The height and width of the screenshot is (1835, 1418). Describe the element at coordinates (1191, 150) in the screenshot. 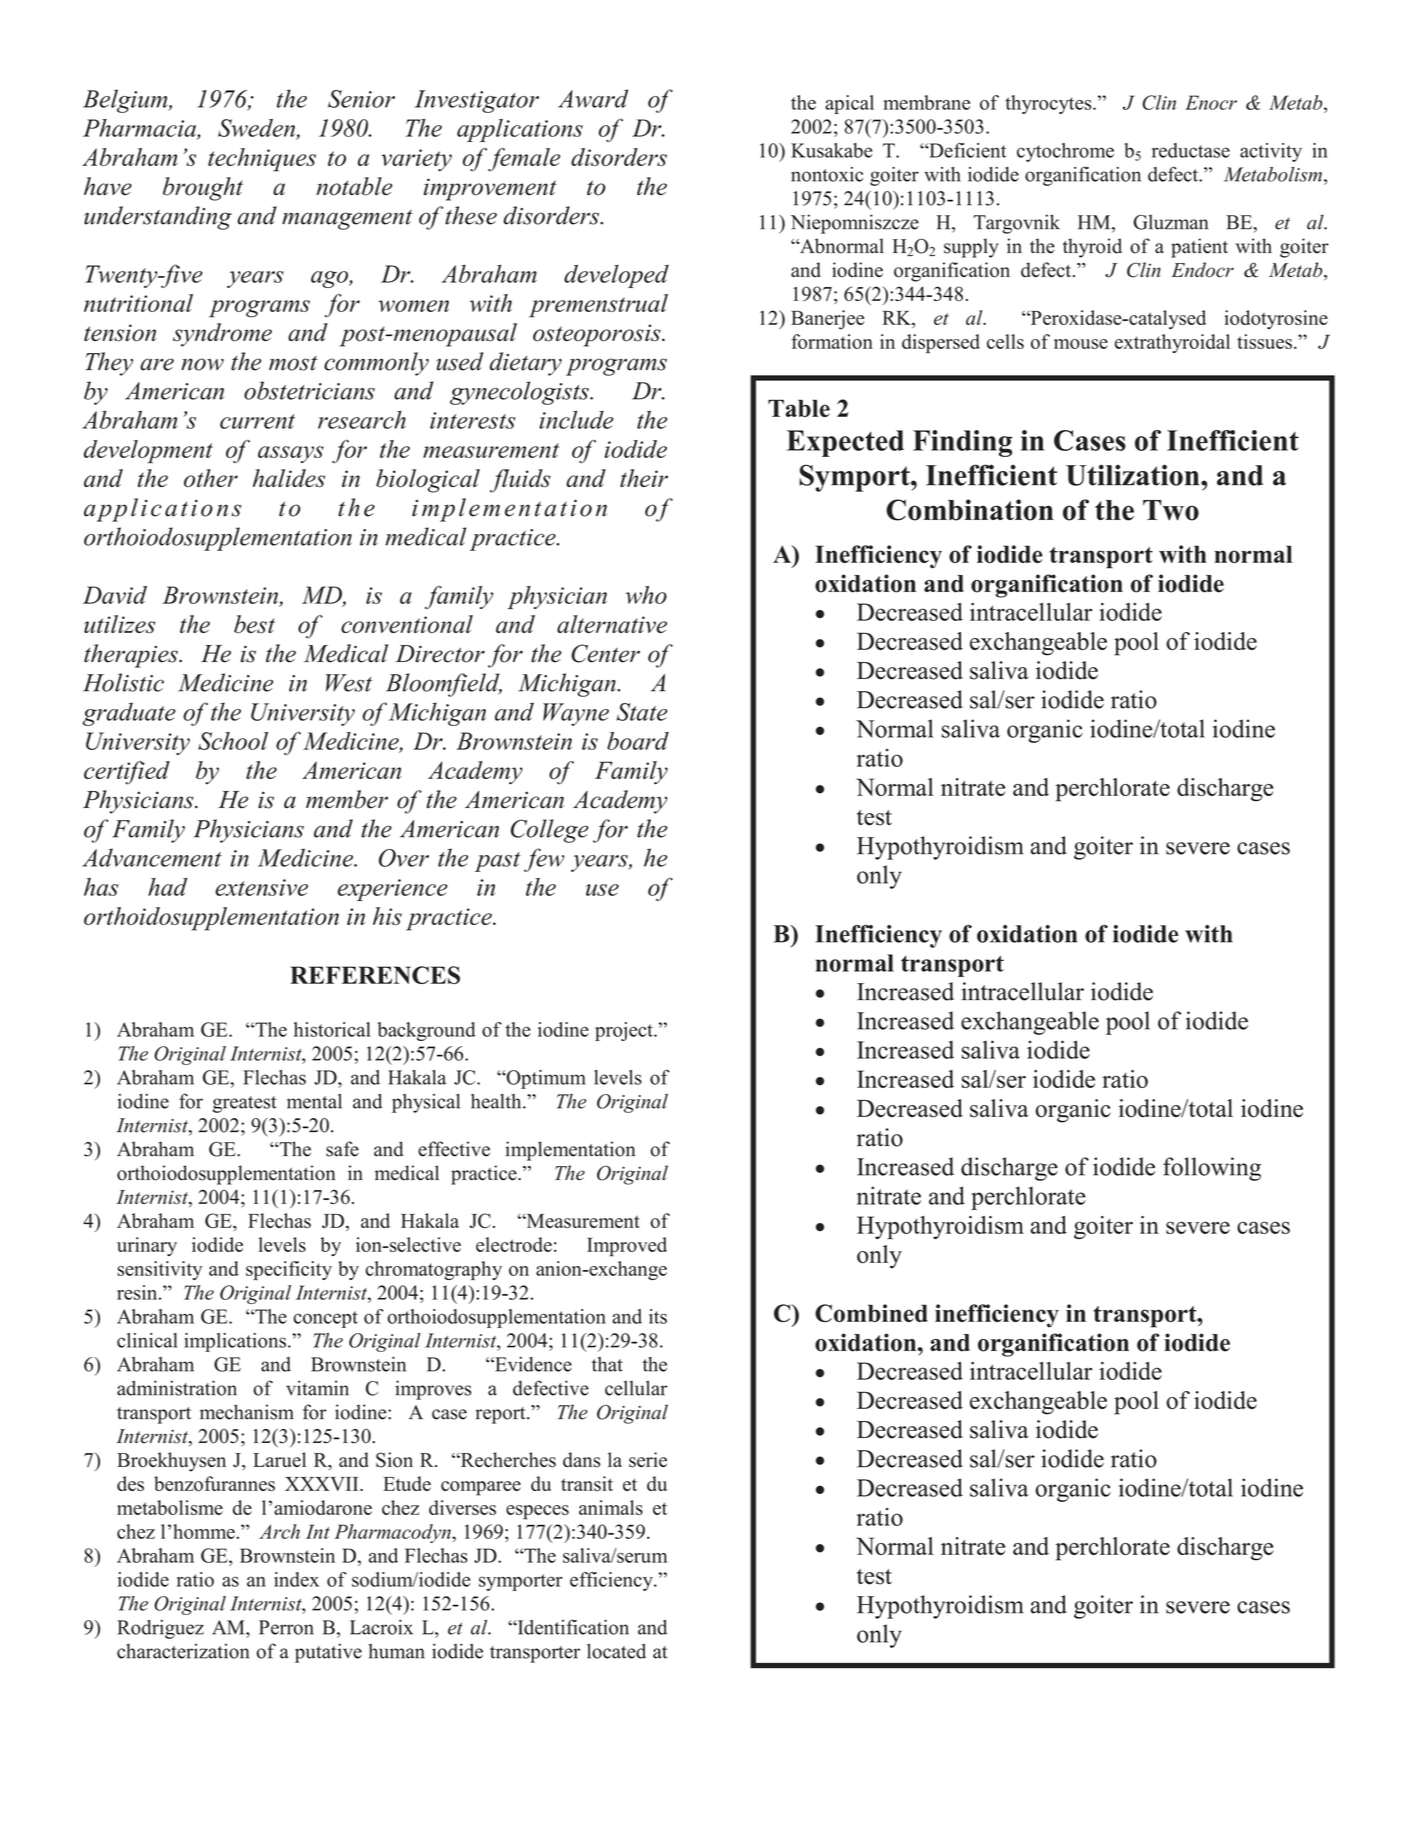

I see `reductase` at that location.
